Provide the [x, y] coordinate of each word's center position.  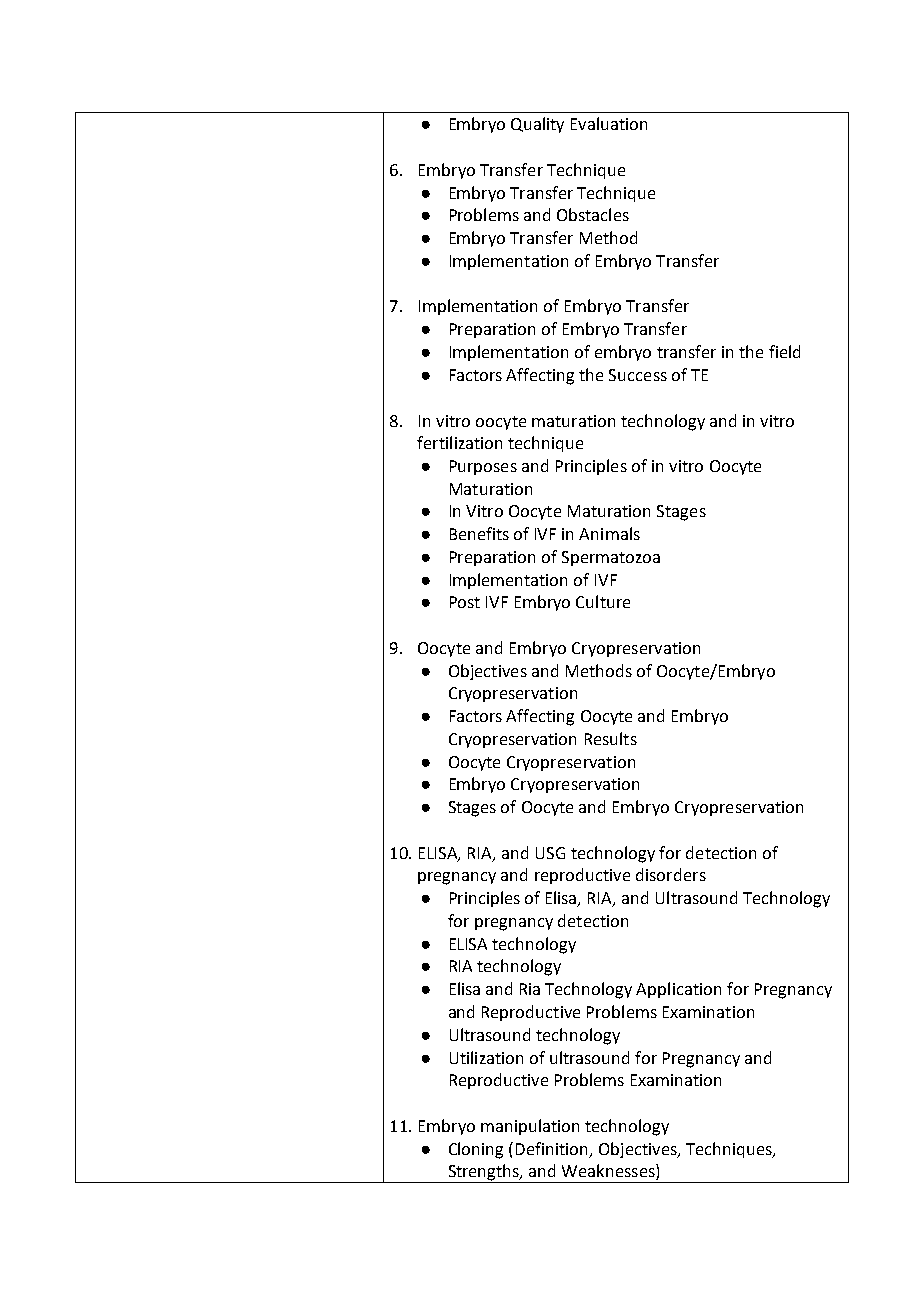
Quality [537, 125]
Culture [603, 601]
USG [550, 853]
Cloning [476, 1150]
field [784, 351]
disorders [671, 874]
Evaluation [609, 123]
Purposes [483, 467]
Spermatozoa [611, 558]
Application [678, 990]
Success [638, 375]
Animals [609, 533]
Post [465, 602]
